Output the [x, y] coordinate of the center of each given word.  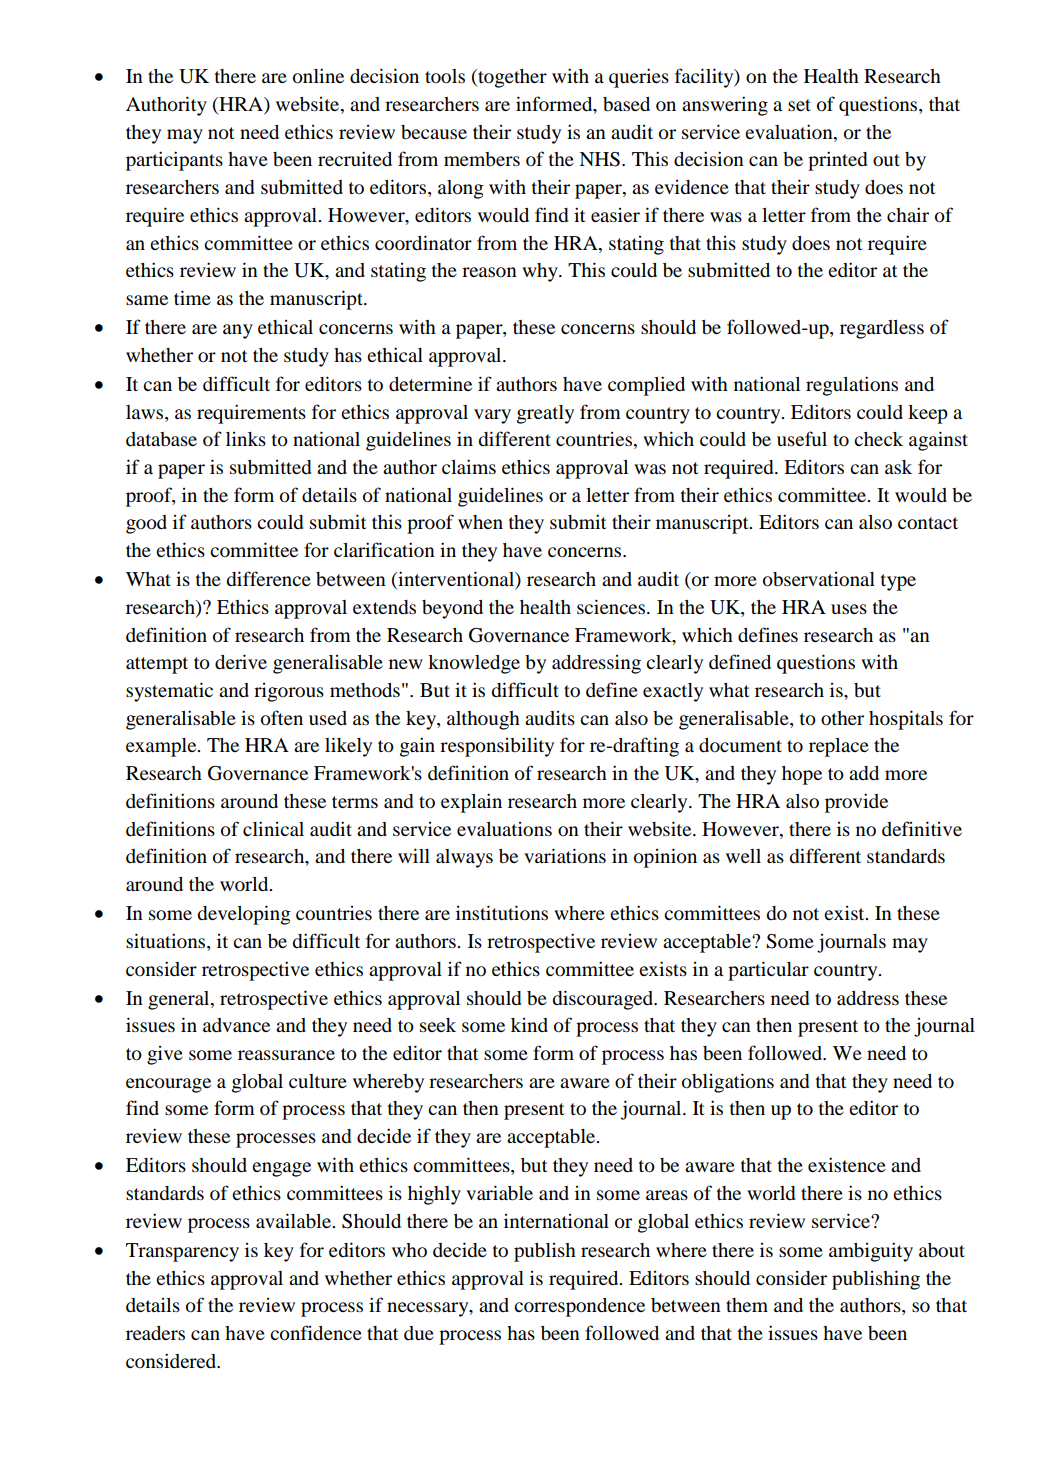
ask [898, 467]
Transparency [182, 1252]
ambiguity [871, 1252]
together [511, 78]
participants [174, 161]
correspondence [579, 1307]
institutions [502, 912]
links [246, 439]
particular [768, 971]
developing [244, 915]
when [480, 522]
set [799, 105]
